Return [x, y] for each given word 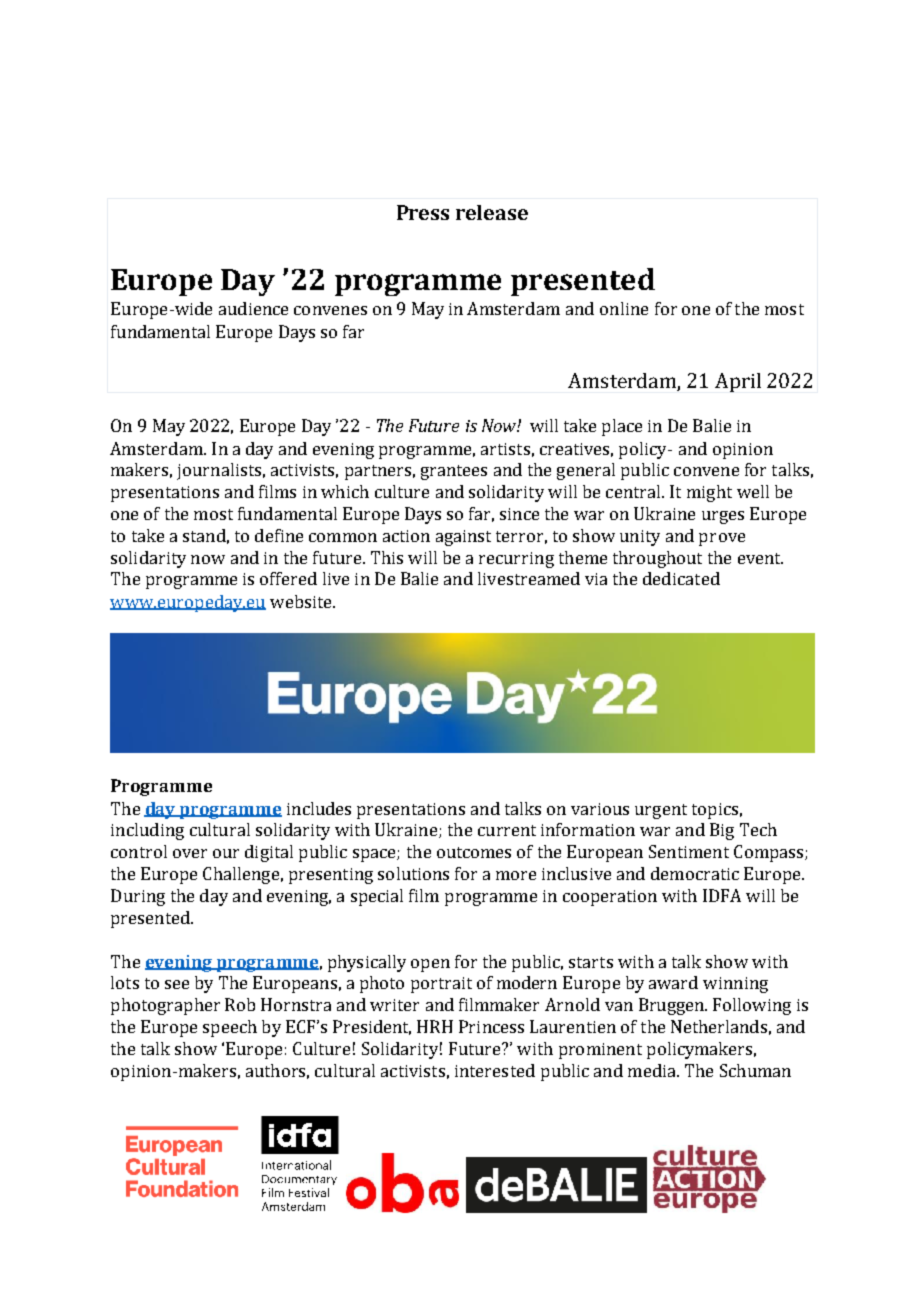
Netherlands [719, 1026]
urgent [661, 811]
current [507, 830]
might [709, 493]
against [463, 538]
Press [423, 212]
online [624, 308]
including [147, 831]
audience [253, 308]
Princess [491, 1026]
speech [230, 1028]
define [279, 535]
